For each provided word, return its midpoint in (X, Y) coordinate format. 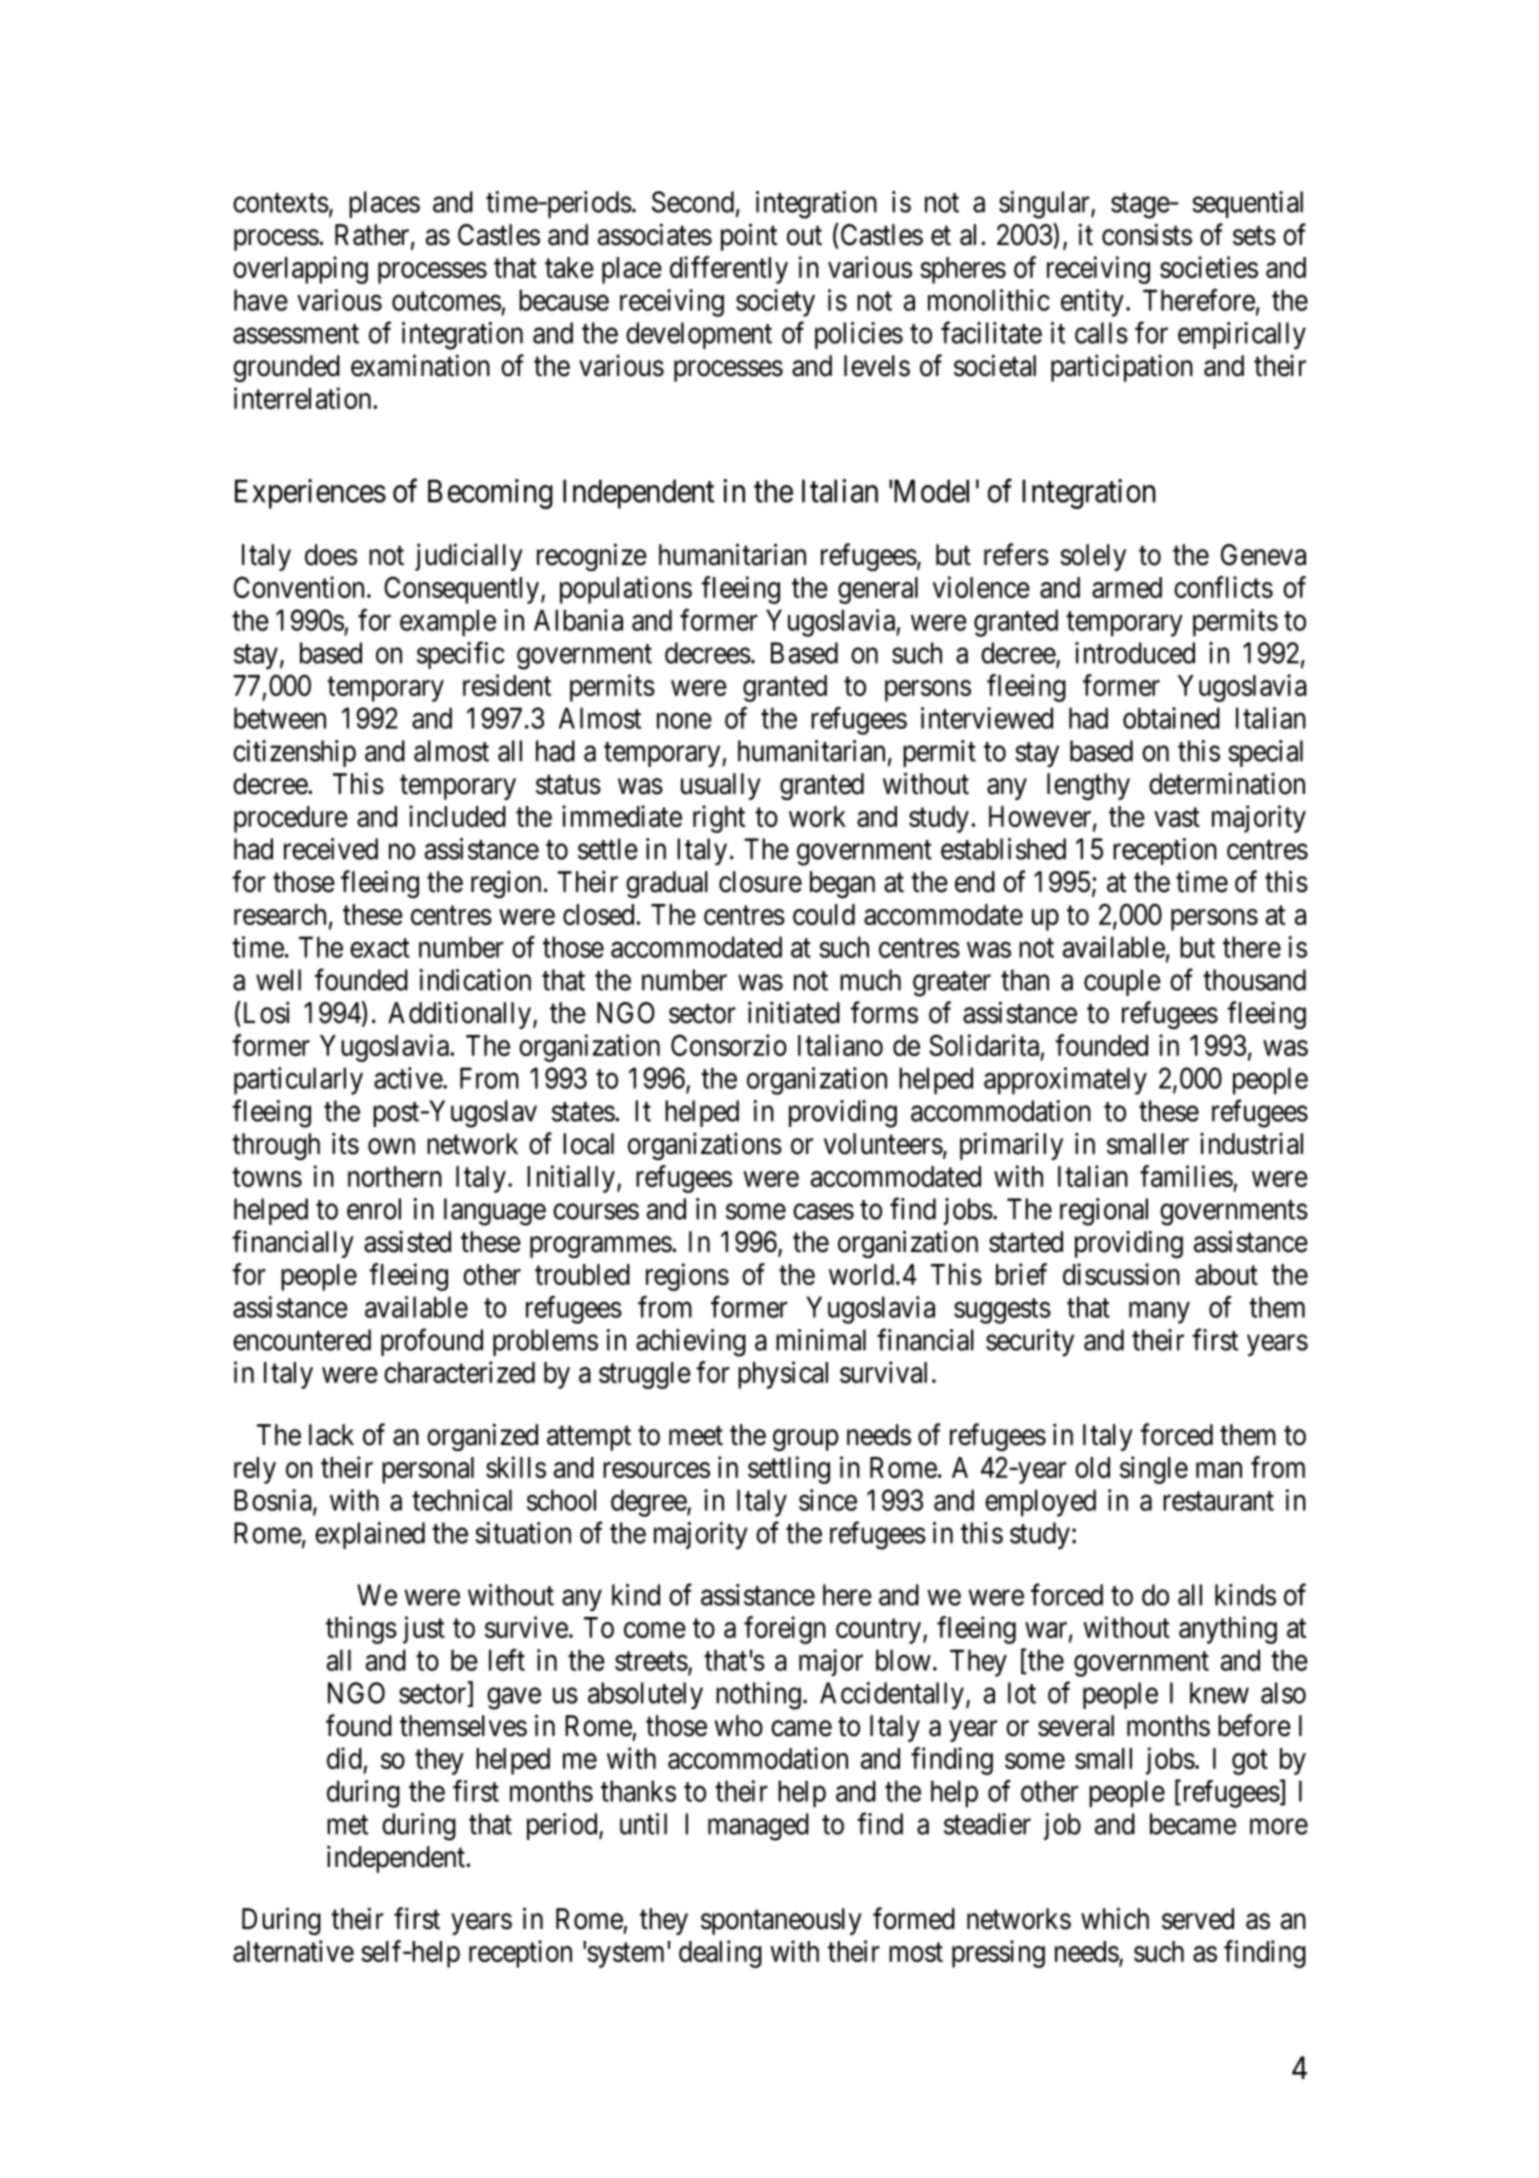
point (749, 237)
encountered (302, 1340)
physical (783, 1375)
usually (721, 786)
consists (1147, 234)
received (331, 849)
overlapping (300, 270)
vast (1177, 817)
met (347, 1825)
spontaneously (781, 1921)
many (1159, 1313)
